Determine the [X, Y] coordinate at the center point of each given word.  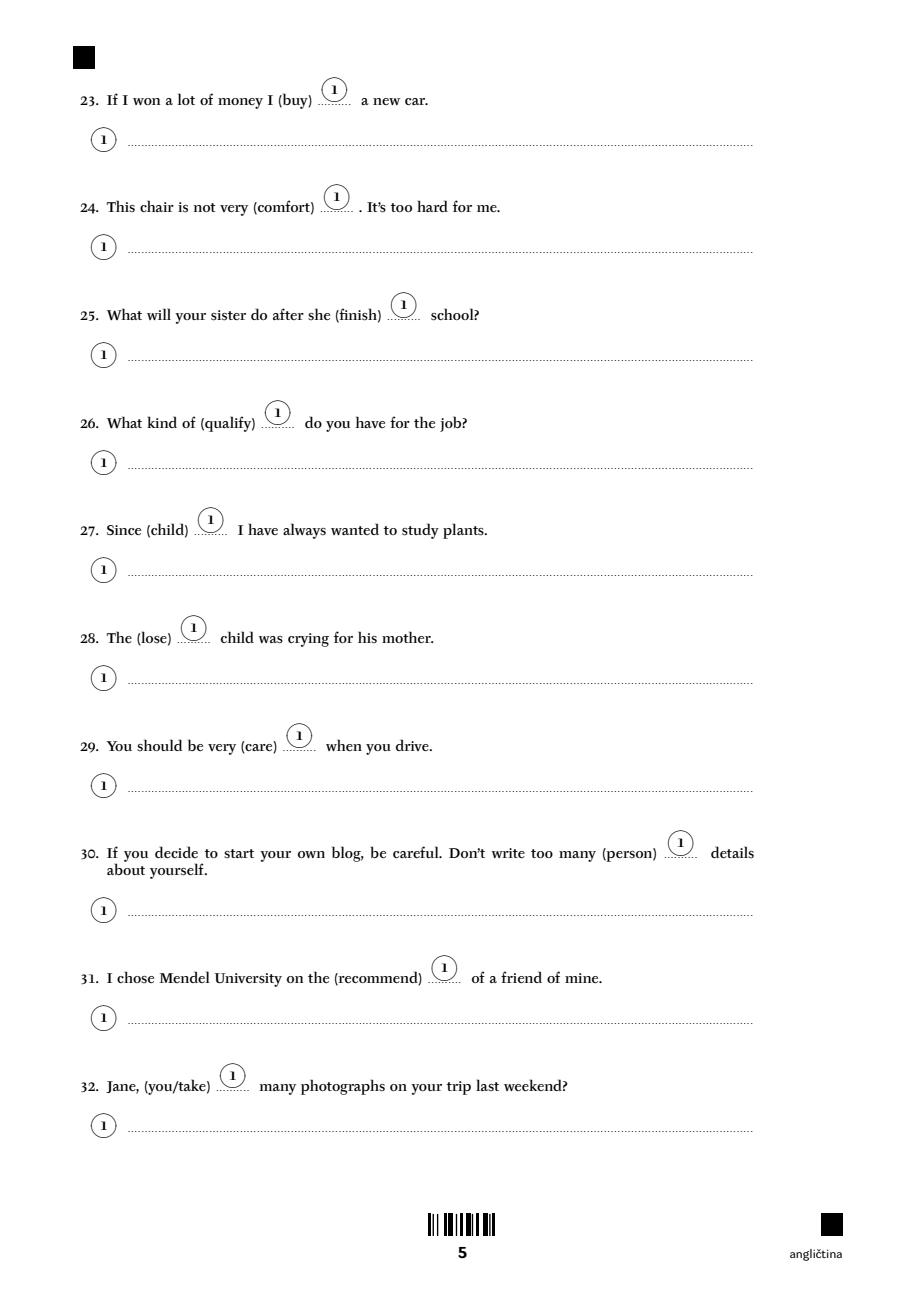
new [386, 101]
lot [186, 99]
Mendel [184, 977]
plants [464, 531]
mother [407, 637]
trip [459, 1088]
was [271, 640]
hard [432, 206]
